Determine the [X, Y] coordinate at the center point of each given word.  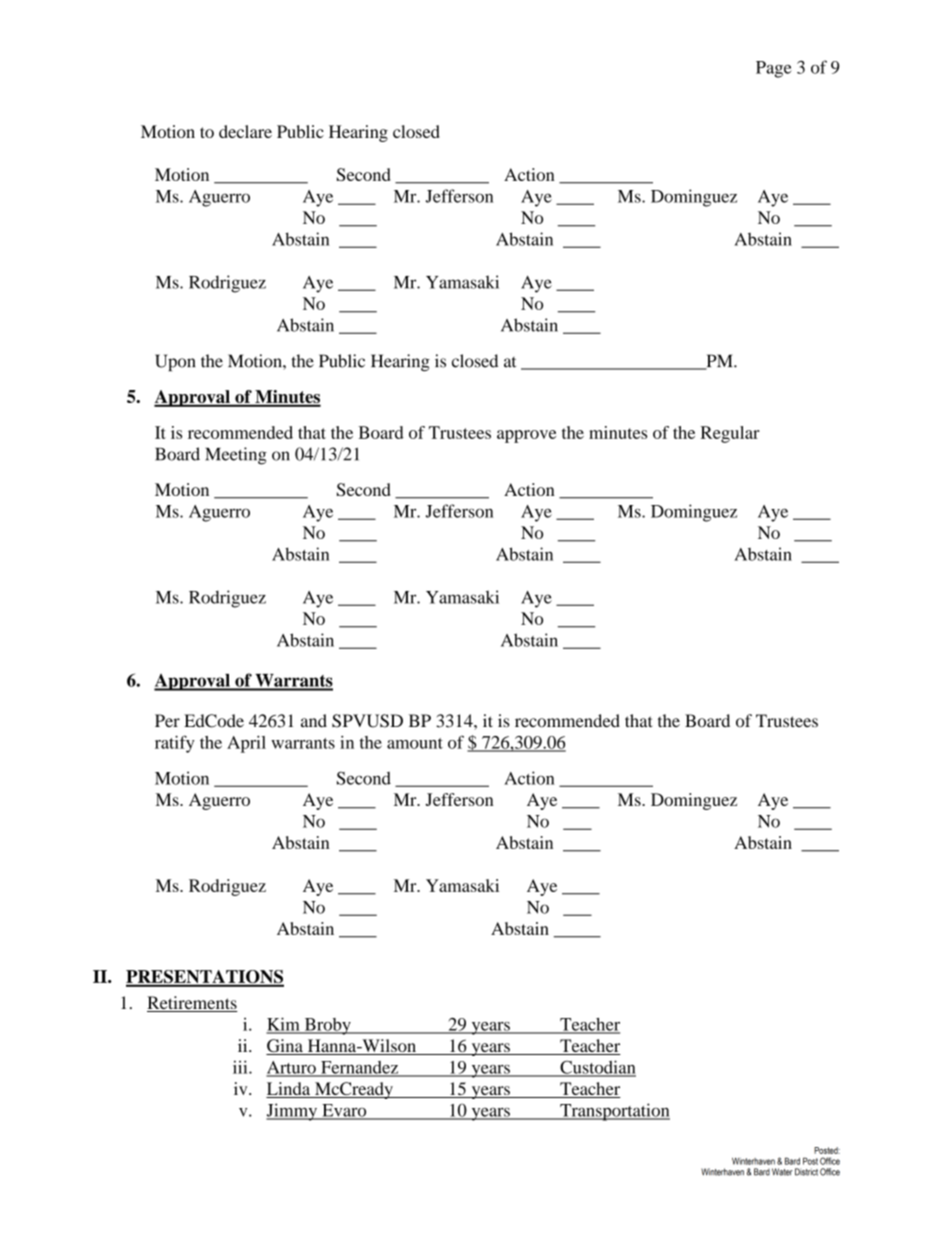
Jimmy [292, 1112]
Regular [730, 434]
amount [415, 743]
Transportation [614, 1112]
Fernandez [360, 1068]
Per [167, 720]
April [246, 744]
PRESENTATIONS [205, 978]
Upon [175, 362]
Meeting [236, 456]
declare [245, 131]
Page [774, 69]
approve [526, 436]
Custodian [597, 1068]
